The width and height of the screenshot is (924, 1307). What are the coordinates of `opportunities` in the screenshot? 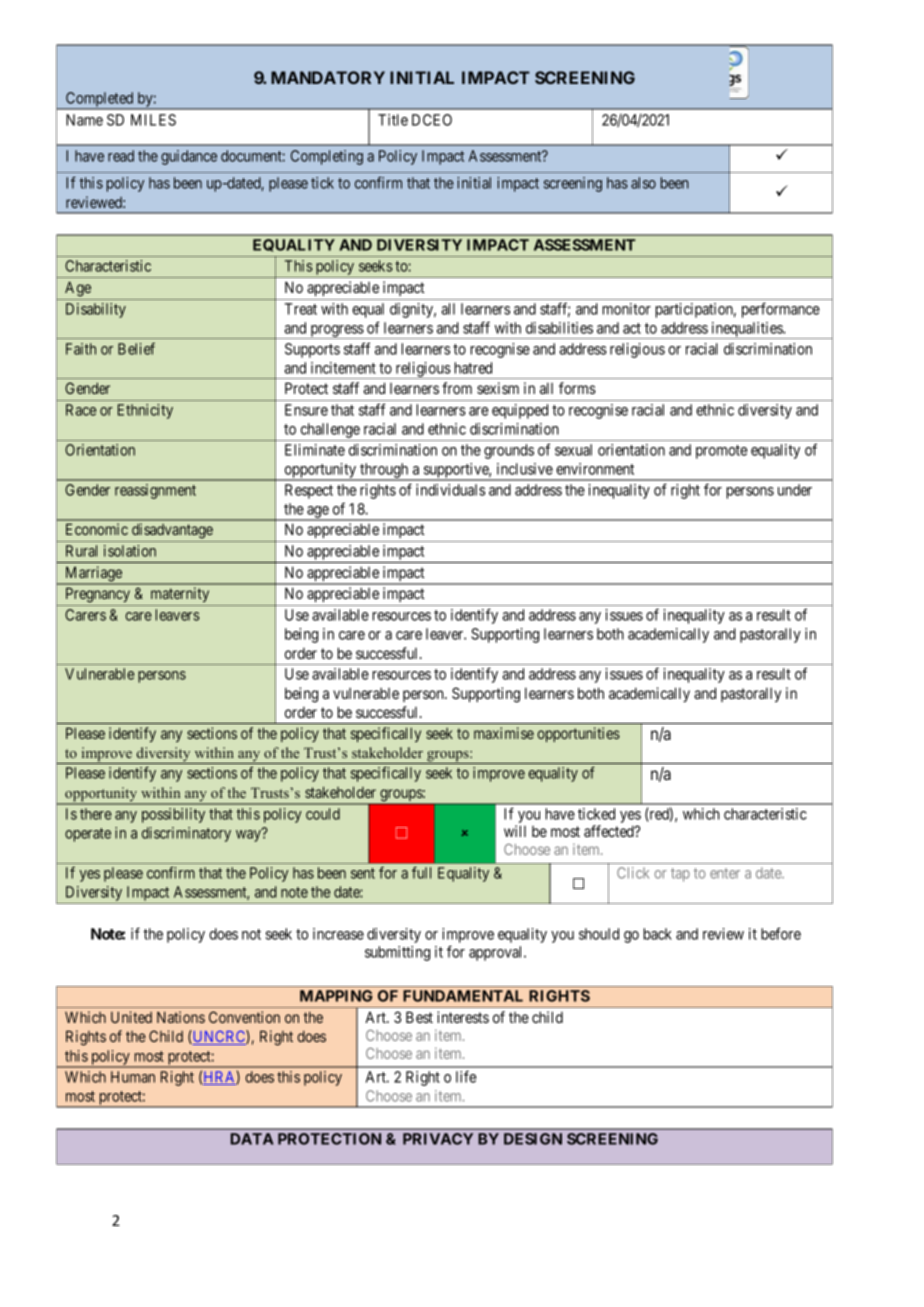 It's located at (578, 734).
